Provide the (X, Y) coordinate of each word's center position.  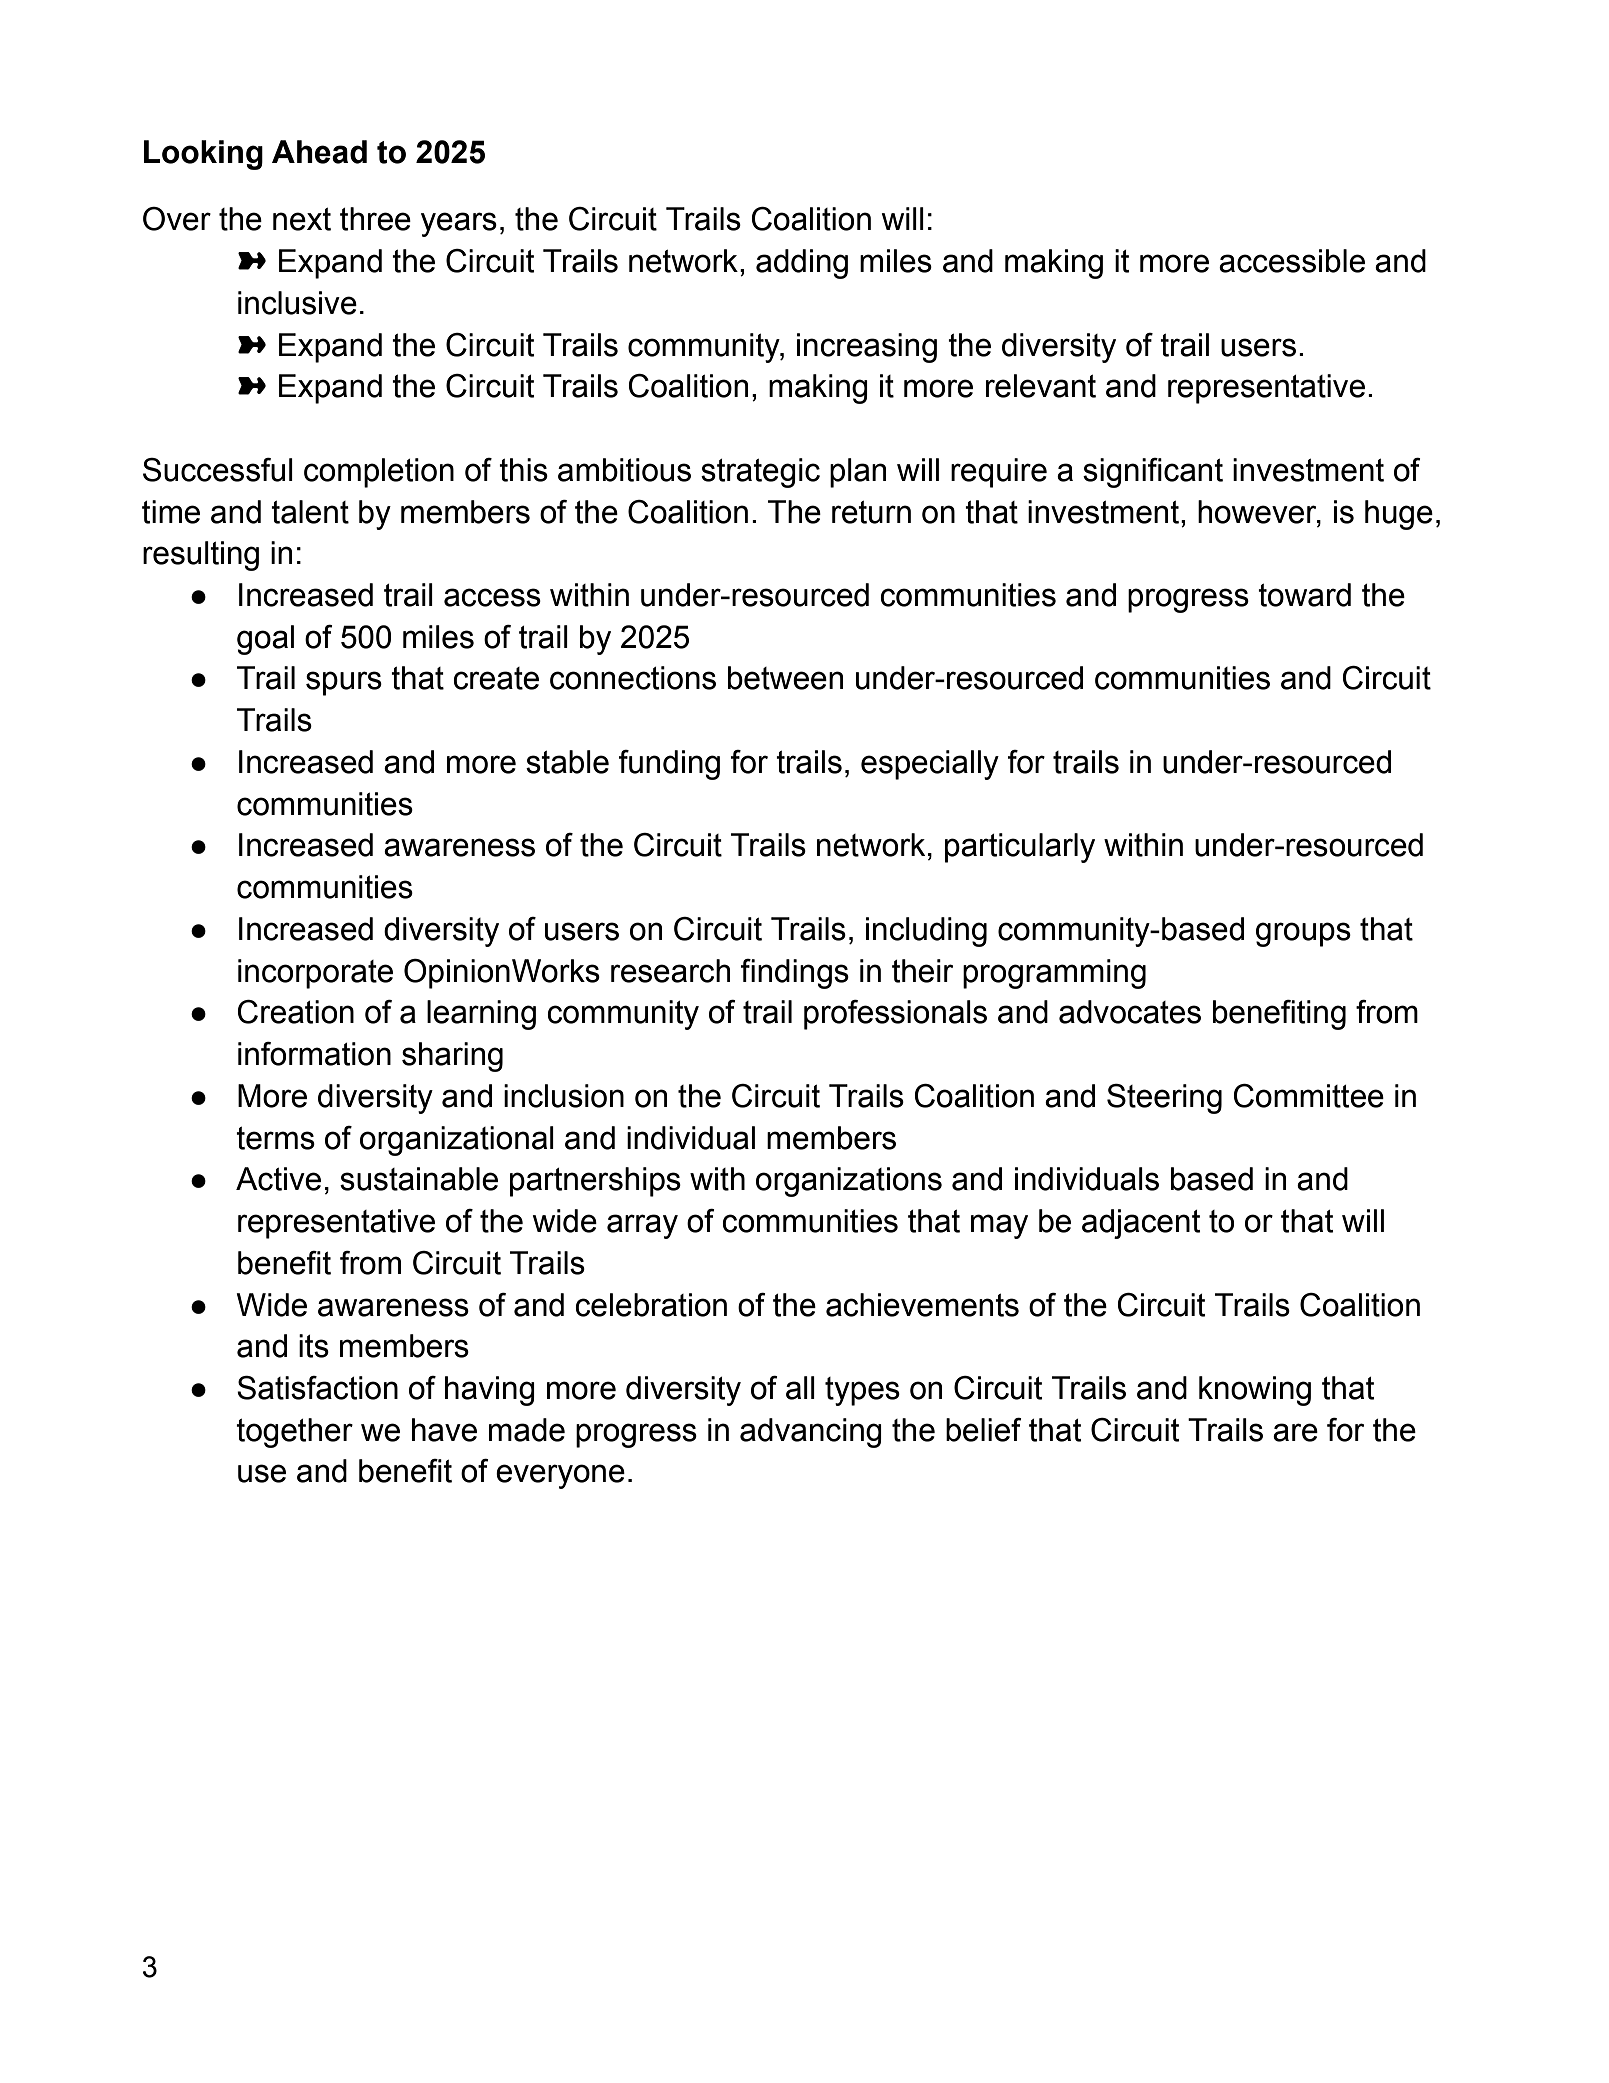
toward (1304, 595)
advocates (1130, 1012)
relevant (1041, 386)
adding (802, 264)
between (785, 678)
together (294, 1433)
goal (265, 640)
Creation (295, 1012)
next (302, 219)
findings (795, 974)
